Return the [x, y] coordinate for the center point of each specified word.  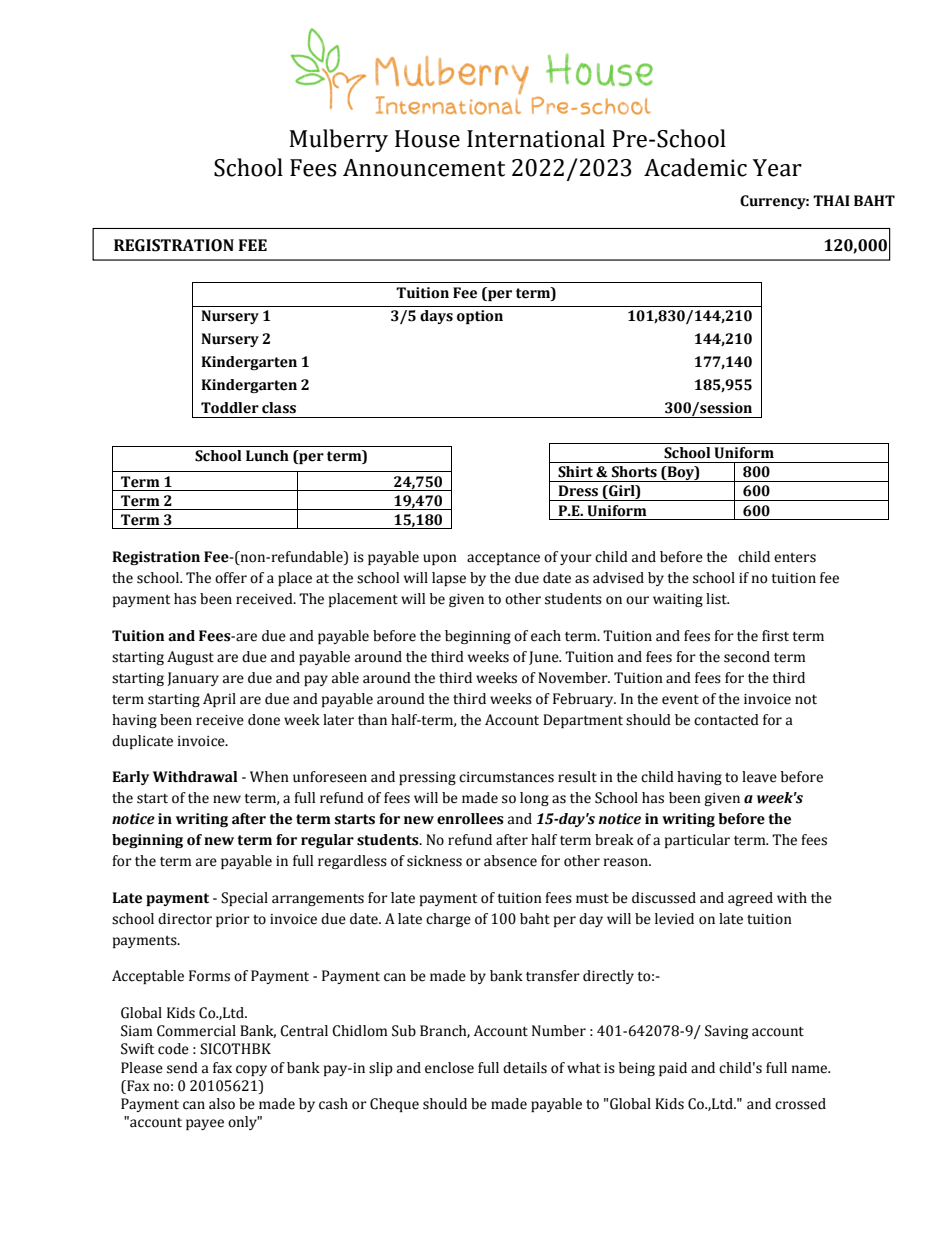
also [222, 1104]
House [427, 139]
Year [777, 168]
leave [759, 777]
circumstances [506, 777]
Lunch [267, 456]
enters [795, 558]
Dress [578, 491]
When [269, 777]
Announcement [424, 168]
